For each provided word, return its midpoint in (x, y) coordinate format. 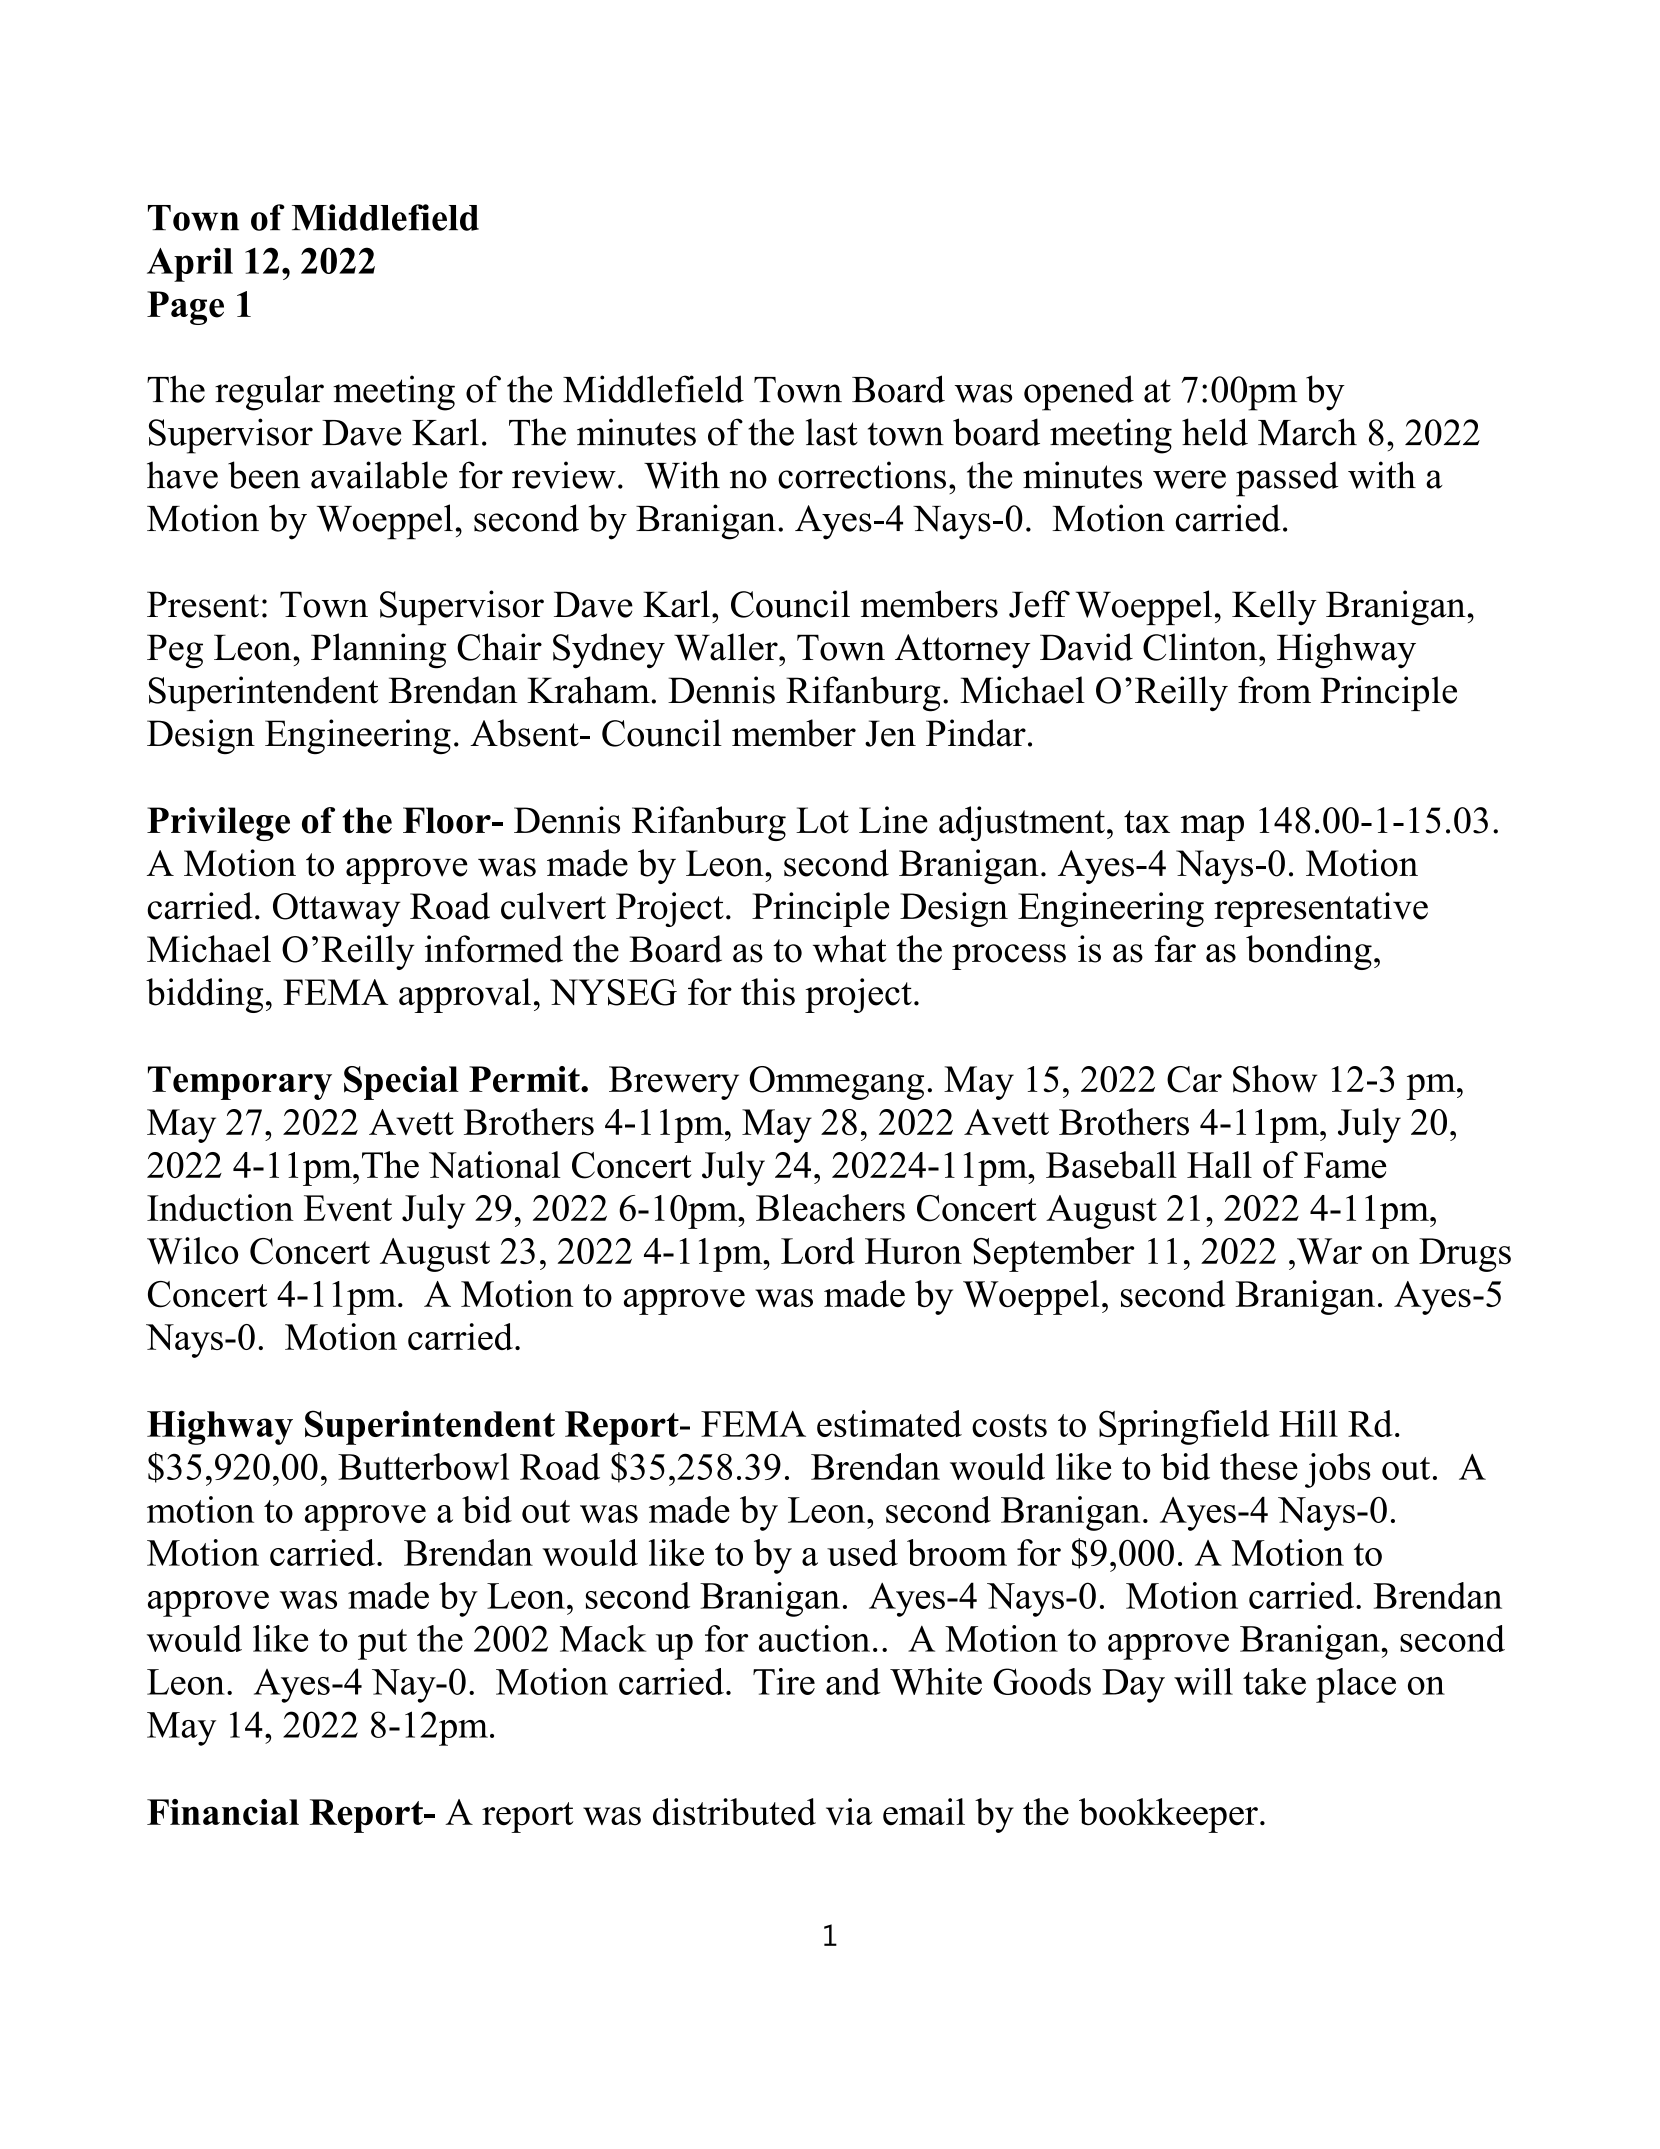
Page (185, 308)
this (768, 992)
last (832, 432)
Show (1275, 1079)
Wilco (192, 1251)
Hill (1308, 1423)
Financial (223, 1812)
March (1307, 432)
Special (401, 1083)
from (1274, 690)
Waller (727, 647)
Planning (378, 651)
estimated (889, 1423)
